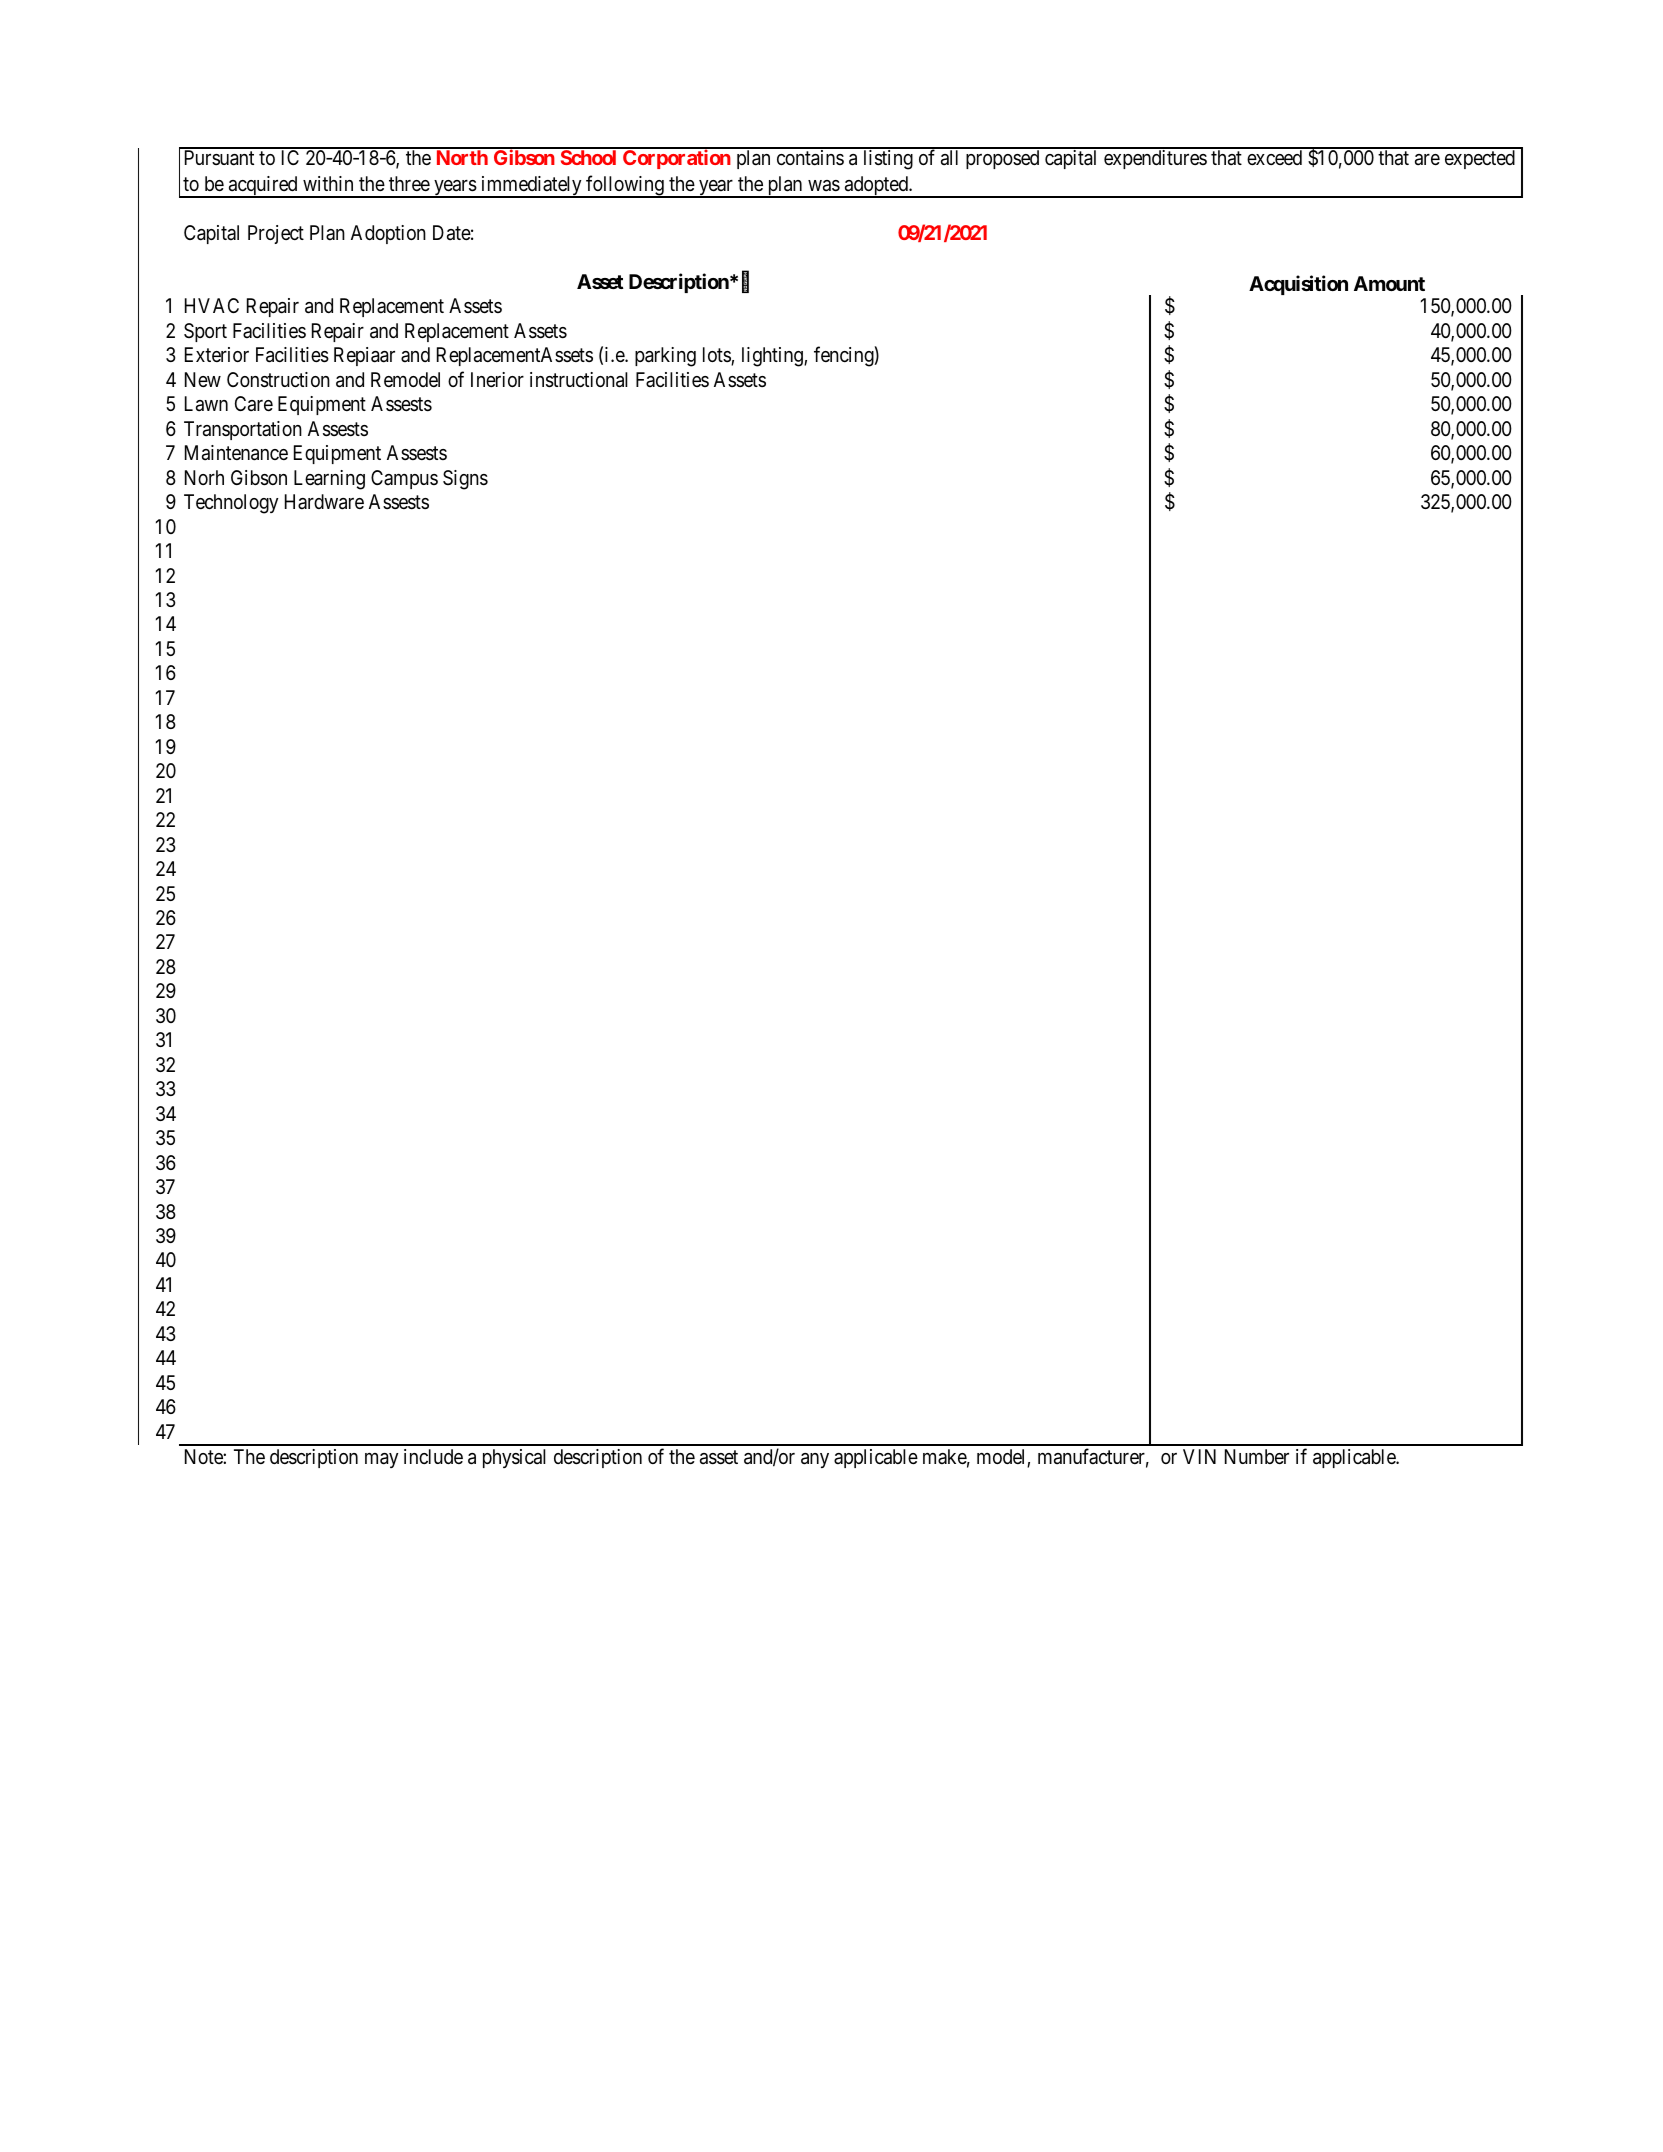 The image size is (1663, 2152). What do you see at coordinates (328, 183) in the image?
I see `within` at bounding box center [328, 183].
